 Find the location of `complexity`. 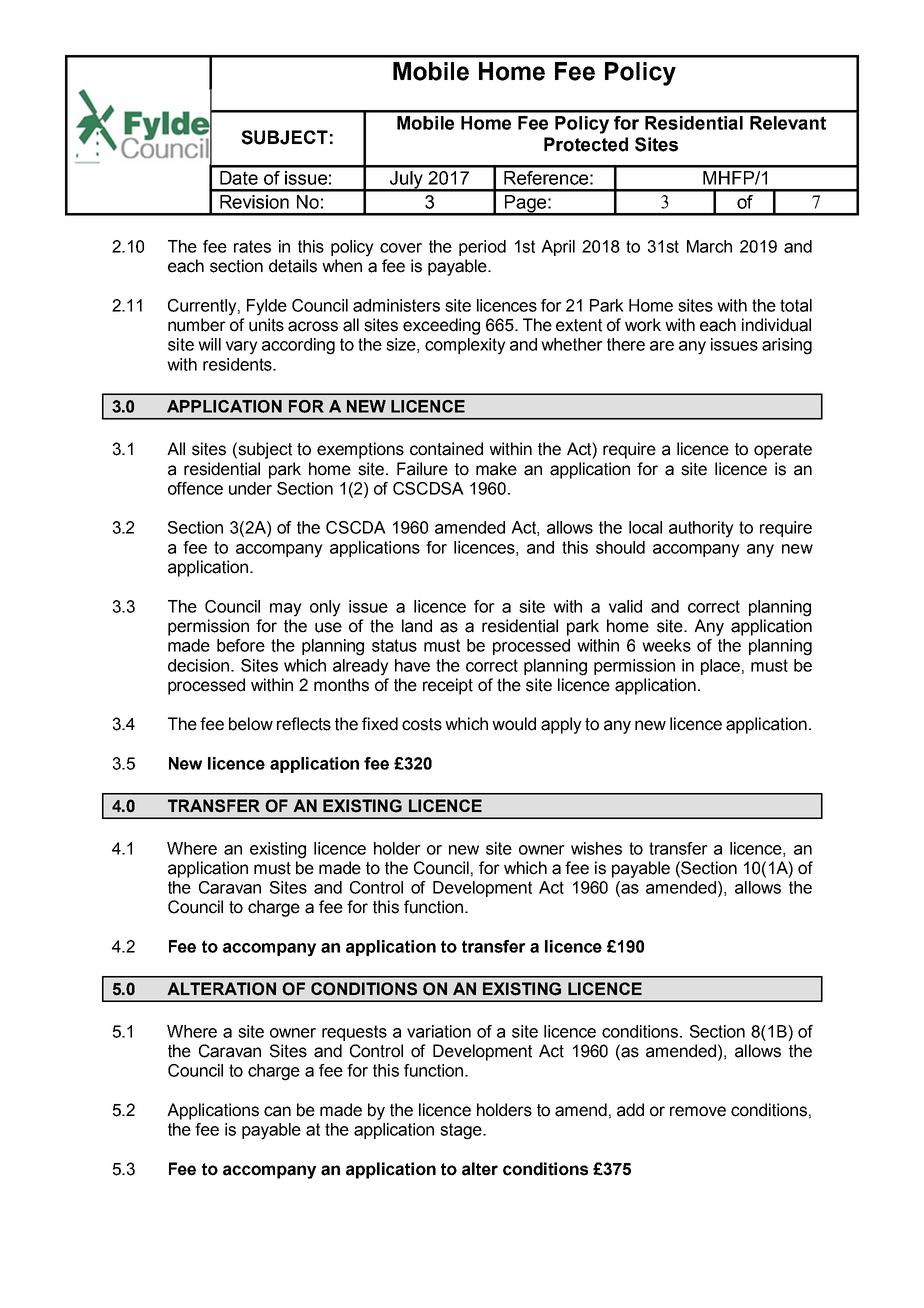

complexity is located at coordinates (465, 346).
